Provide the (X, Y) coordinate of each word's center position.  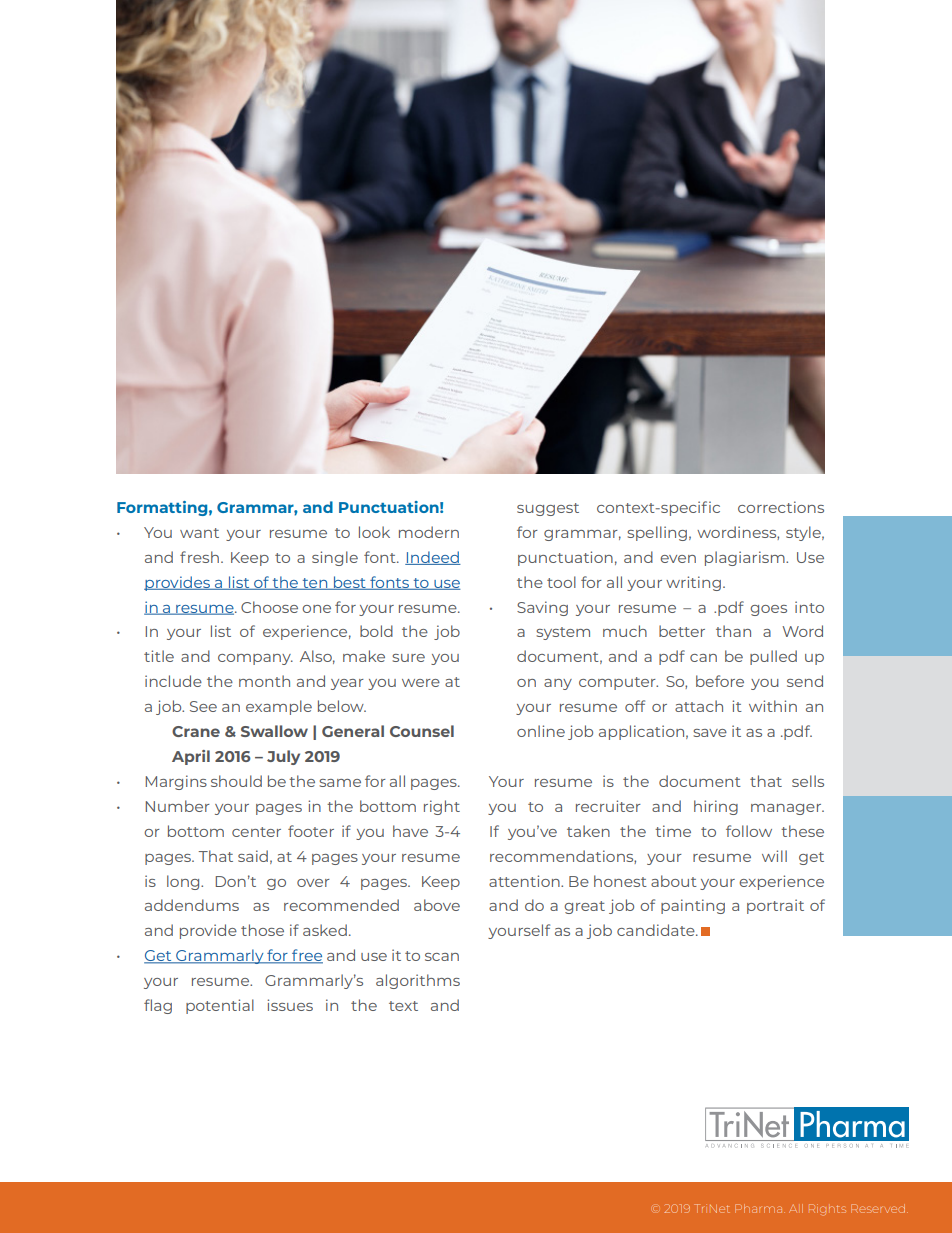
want (199, 533)
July (283, 757)
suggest (548, 509)
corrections (781, 507)
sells (808, 781)
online (541, 731)
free (306, 956)
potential (220, 1006)
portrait (775, 906)
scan (442, 957)
